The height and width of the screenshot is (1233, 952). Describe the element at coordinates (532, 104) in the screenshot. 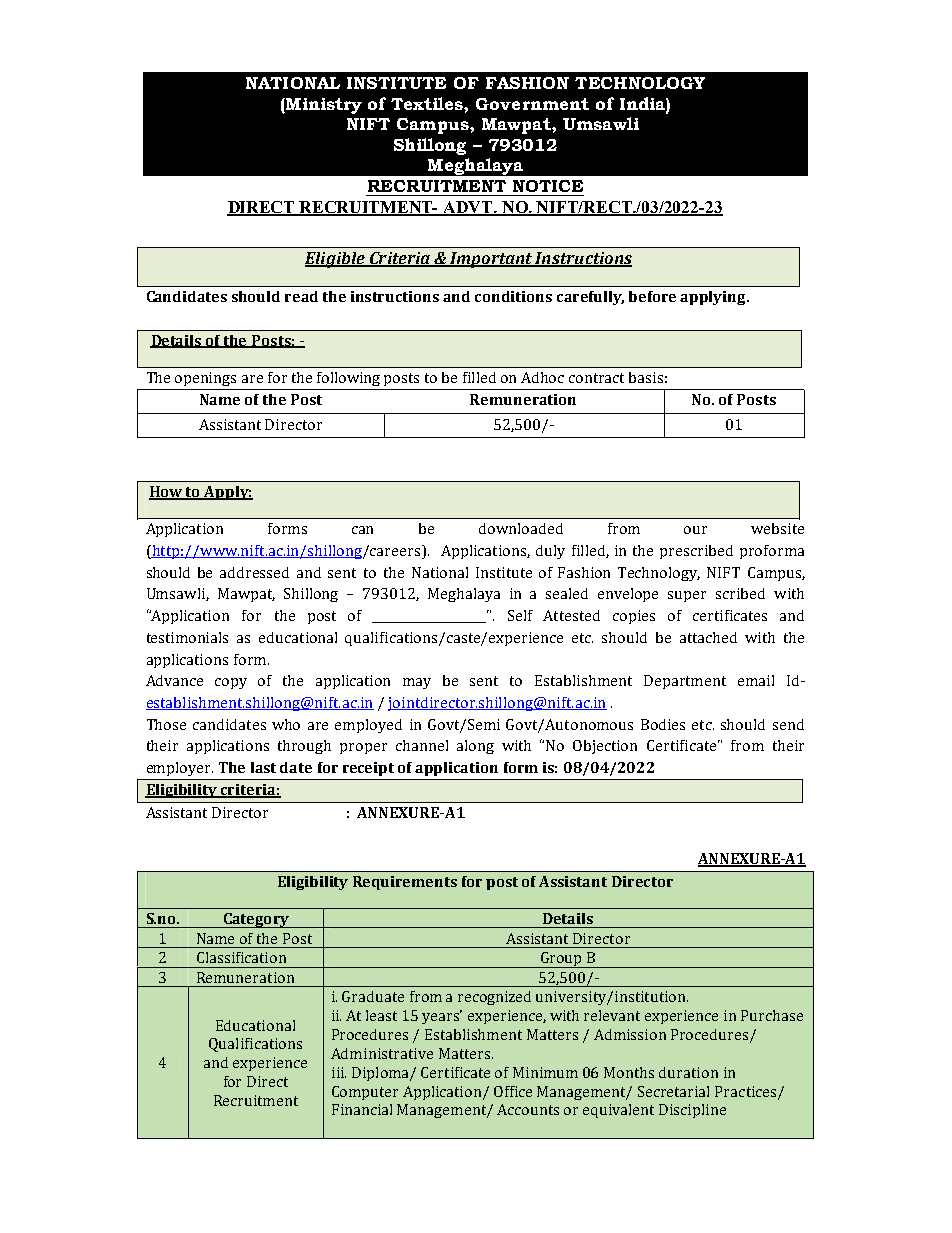

I see `Government` at that location.
